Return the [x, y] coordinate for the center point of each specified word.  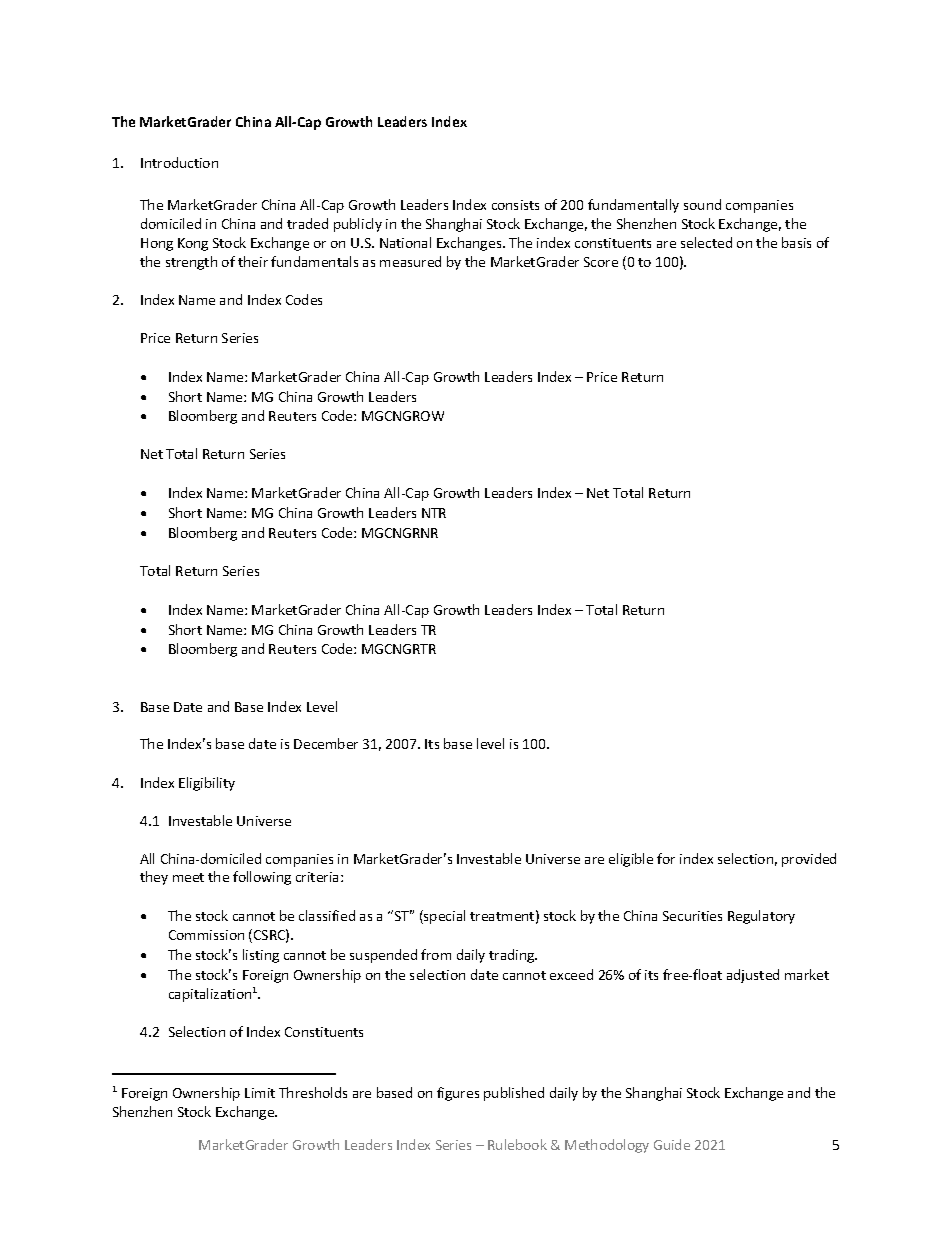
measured [410, 261]
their [253, 261]
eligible [631, 860]
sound [702, 204]
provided [809, 860]
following [262, 878]
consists [515, 205]
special [443, 917]
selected [706, 242]
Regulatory [761, 917]
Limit [260, 1093]
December [326, 743]
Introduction [179, 162]
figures [458, 1094]
